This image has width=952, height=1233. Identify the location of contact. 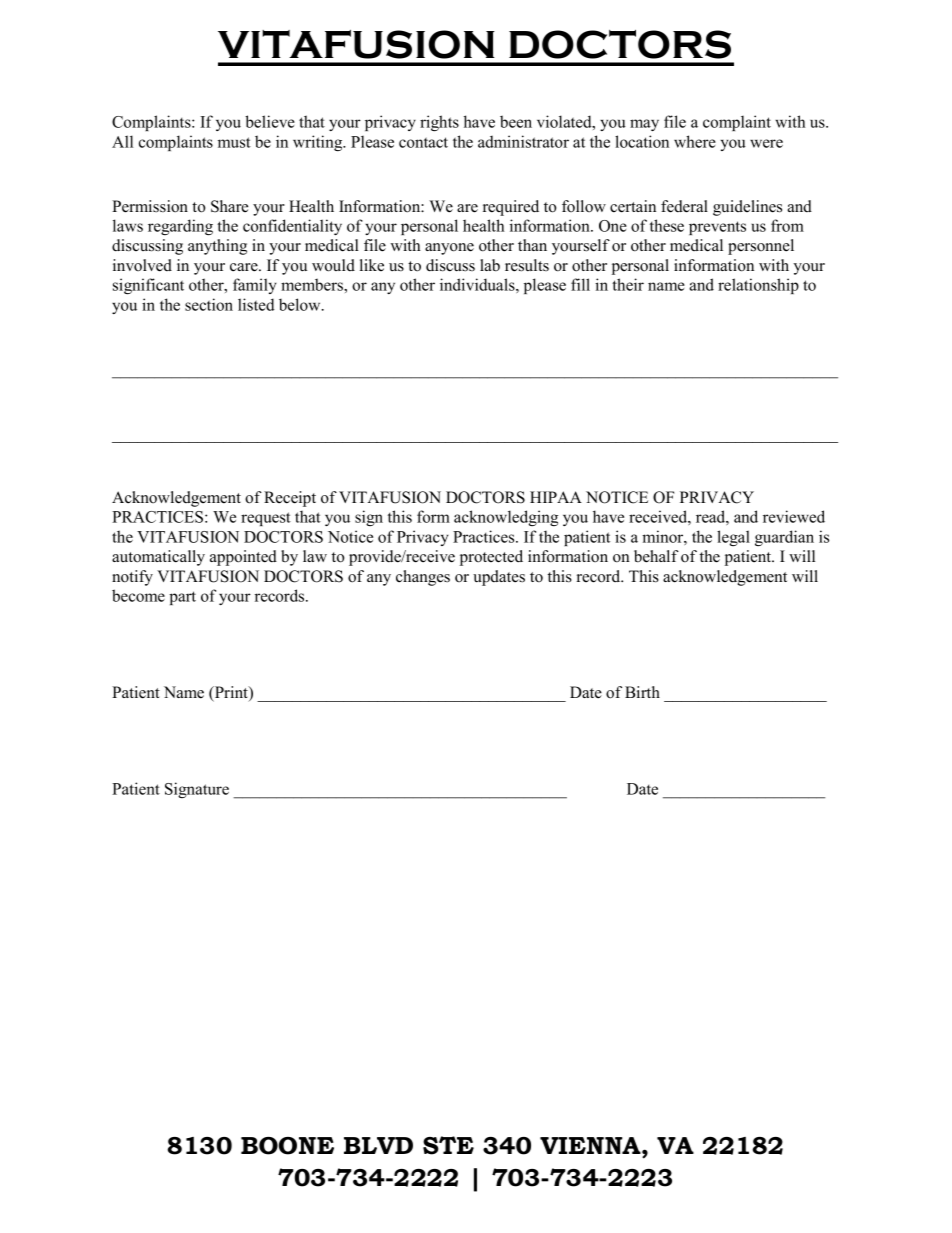
(423, 142).
